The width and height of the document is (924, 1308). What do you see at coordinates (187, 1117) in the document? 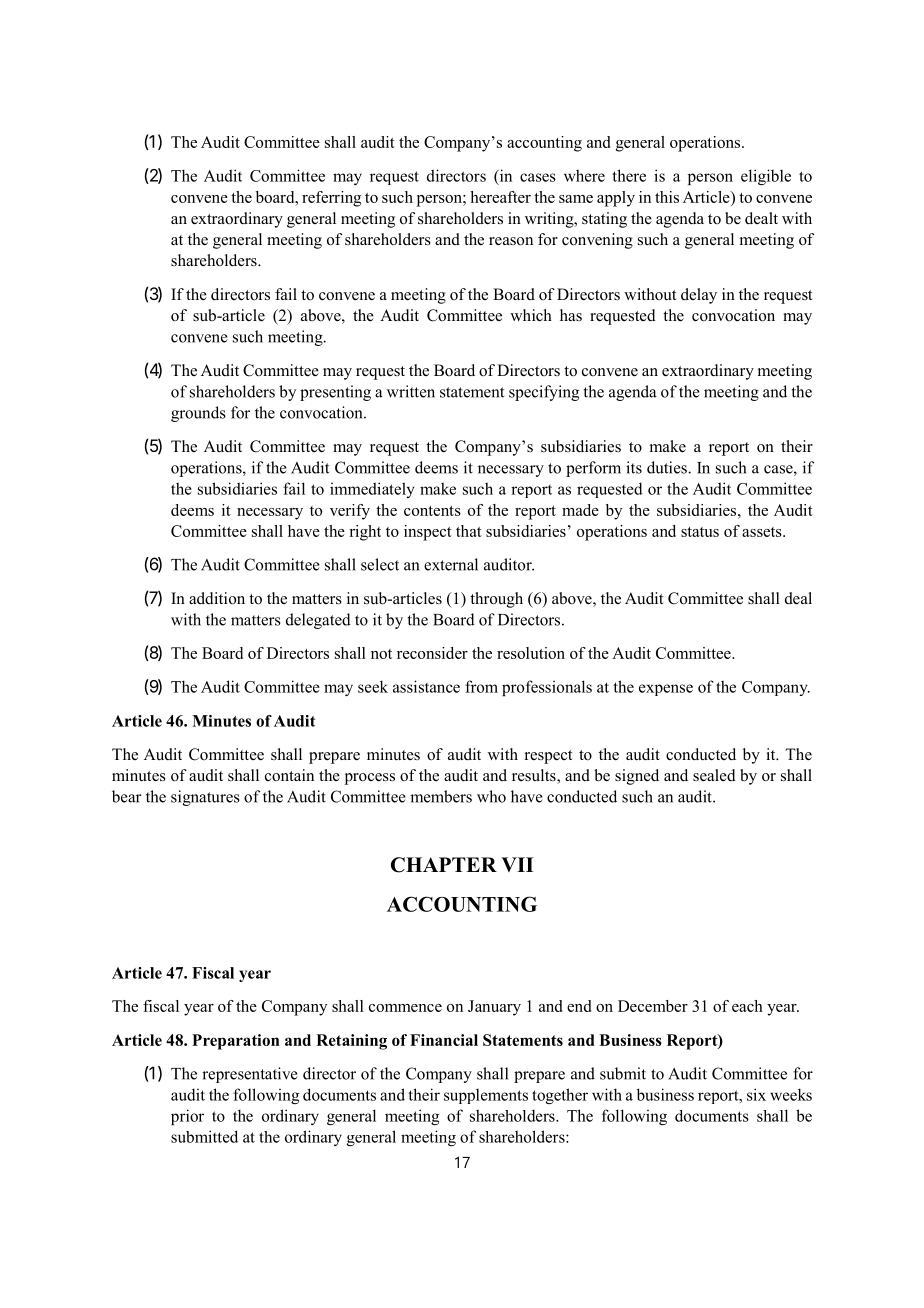
I see `prior` at bounding box center [187, 1117].
